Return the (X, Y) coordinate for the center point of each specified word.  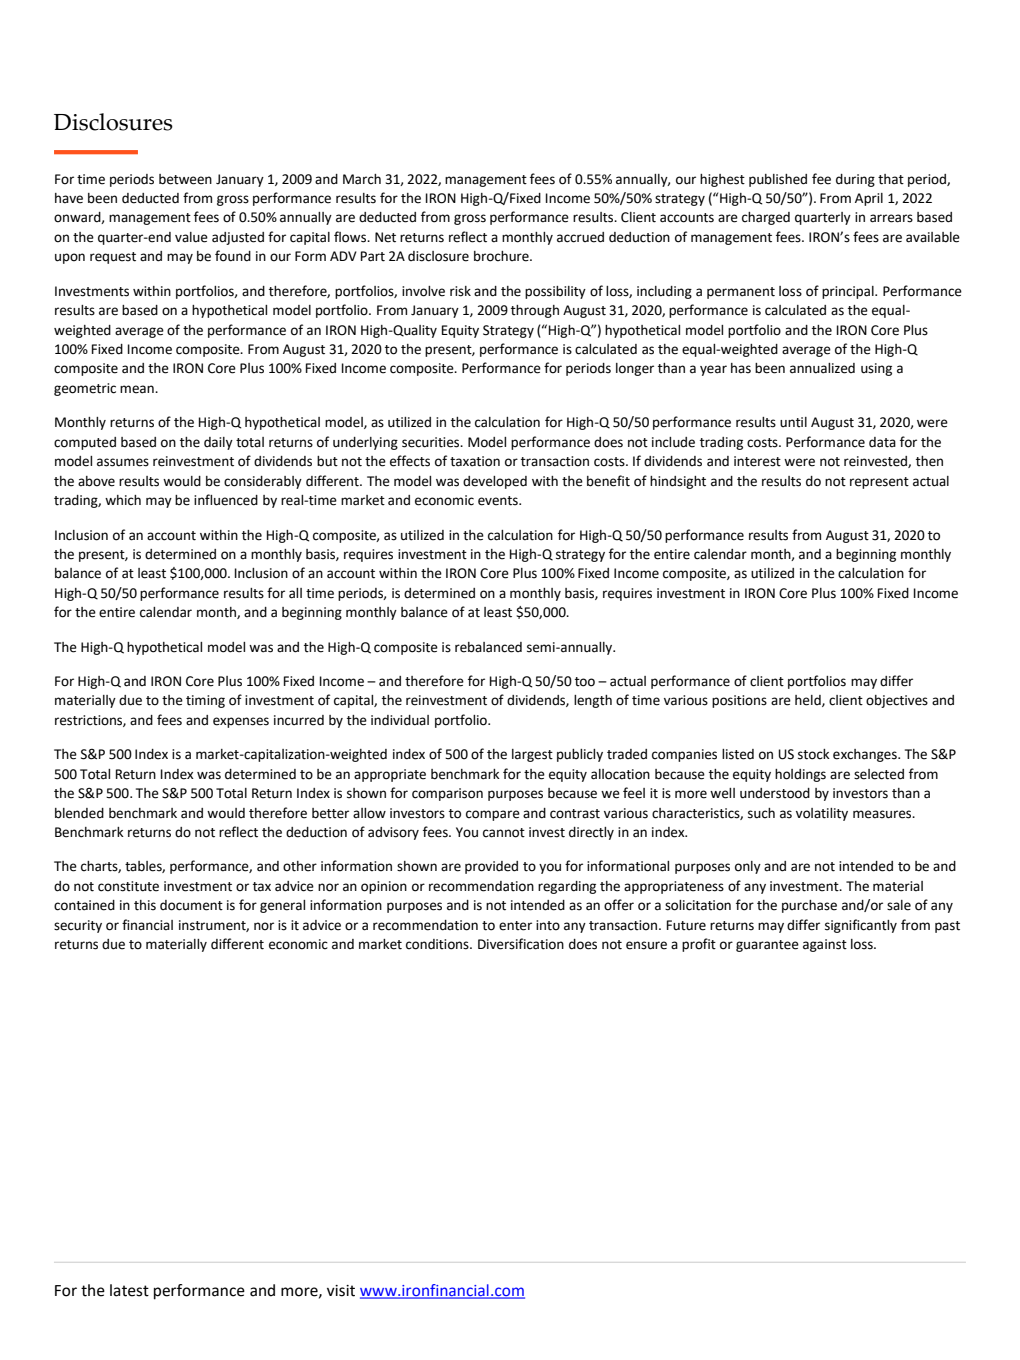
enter (515, 926)
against (825, 945)
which (123, 500)
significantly (861, 926)
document (191, 905)
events (499, 501)
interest (757, 461)
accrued (580, 237)
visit (341, 1291)
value (191, 237)
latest (129, 1290)
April (869, 199)
